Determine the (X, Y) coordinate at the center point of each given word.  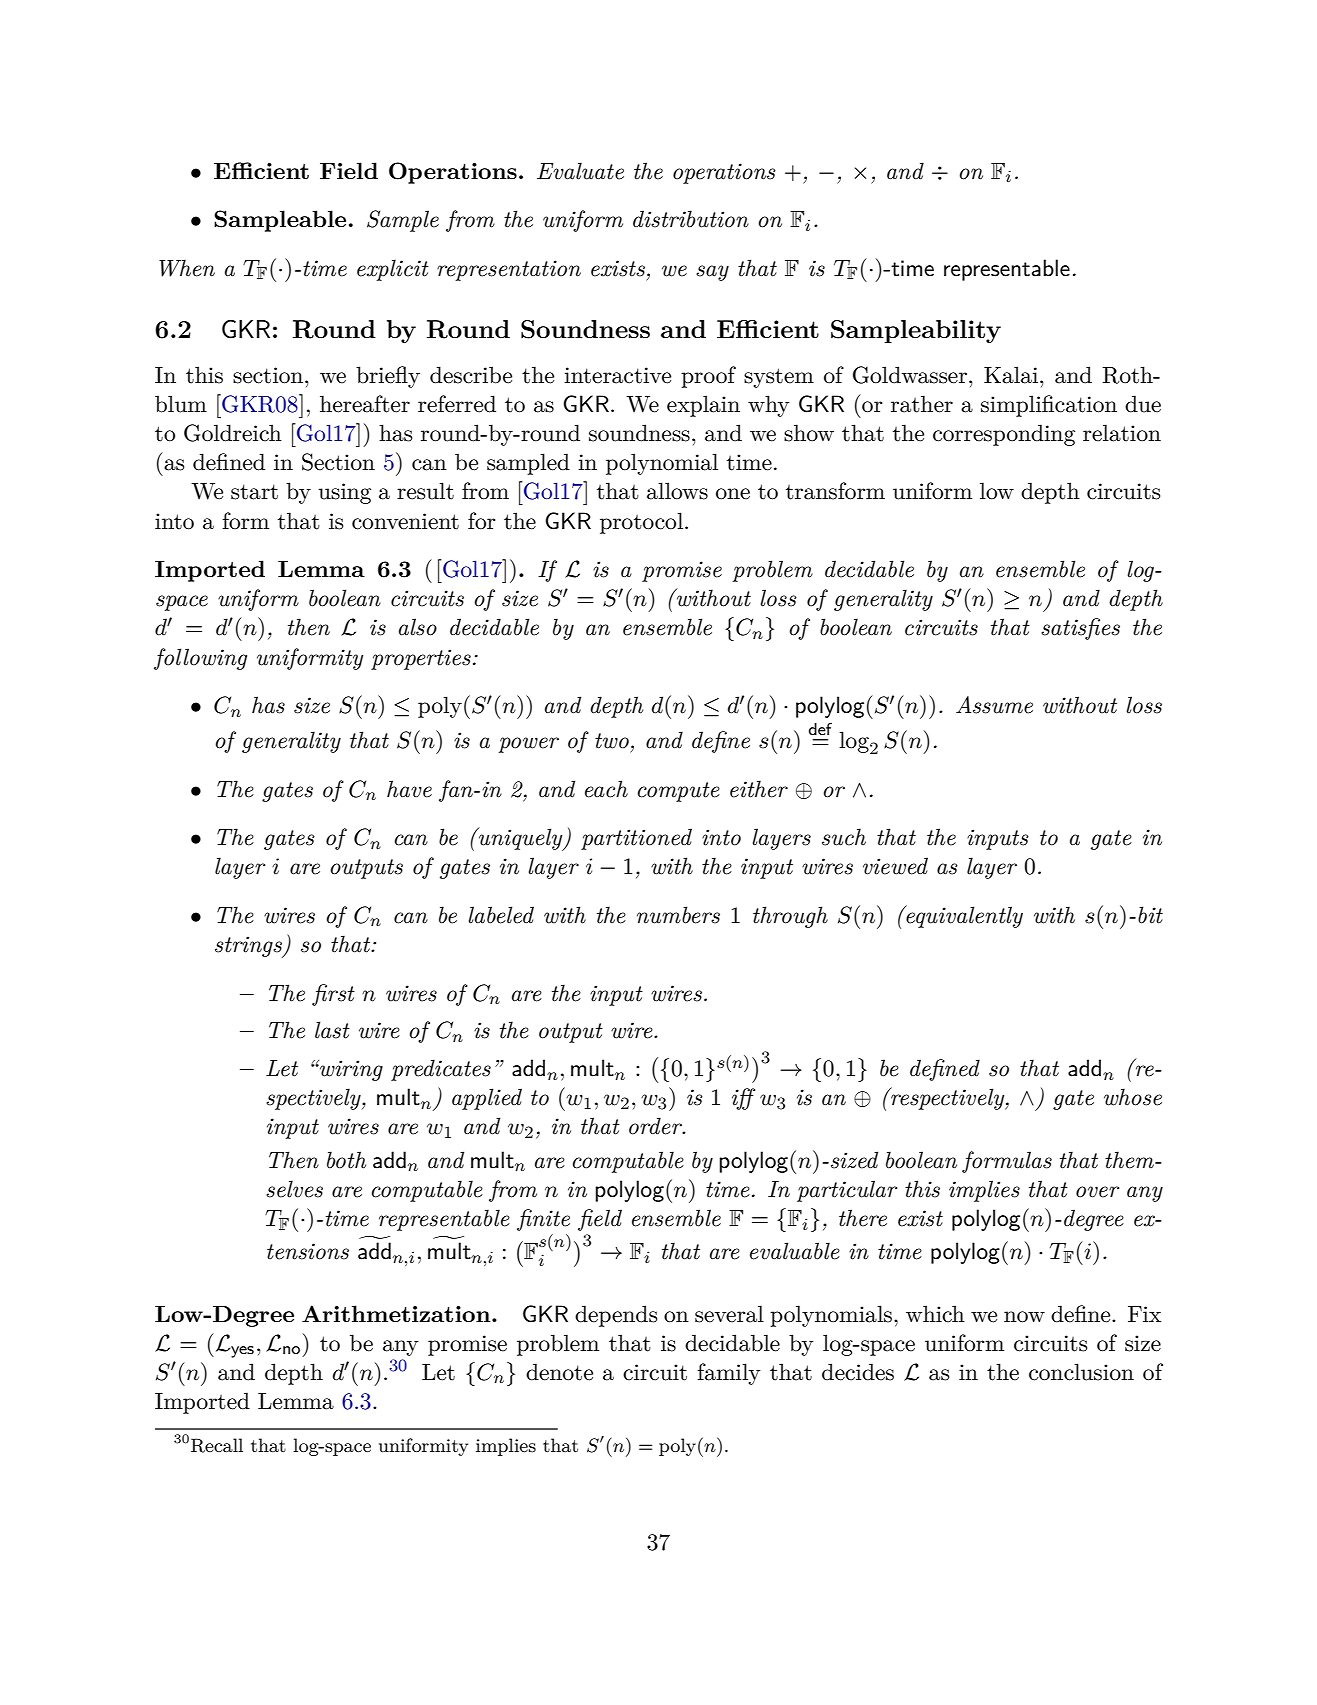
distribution (691, 219)
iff (743, 1099)
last (332, 1030)
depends (616, 1316)
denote (559, 1372)
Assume (994, 705)
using (344, 493)
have (409, 789)
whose (1133, 1097)
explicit (393, 270)
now (1024, 1317)
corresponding (1004, 435)
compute (679, 792)
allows (677, 491)
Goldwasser (910, 375)
